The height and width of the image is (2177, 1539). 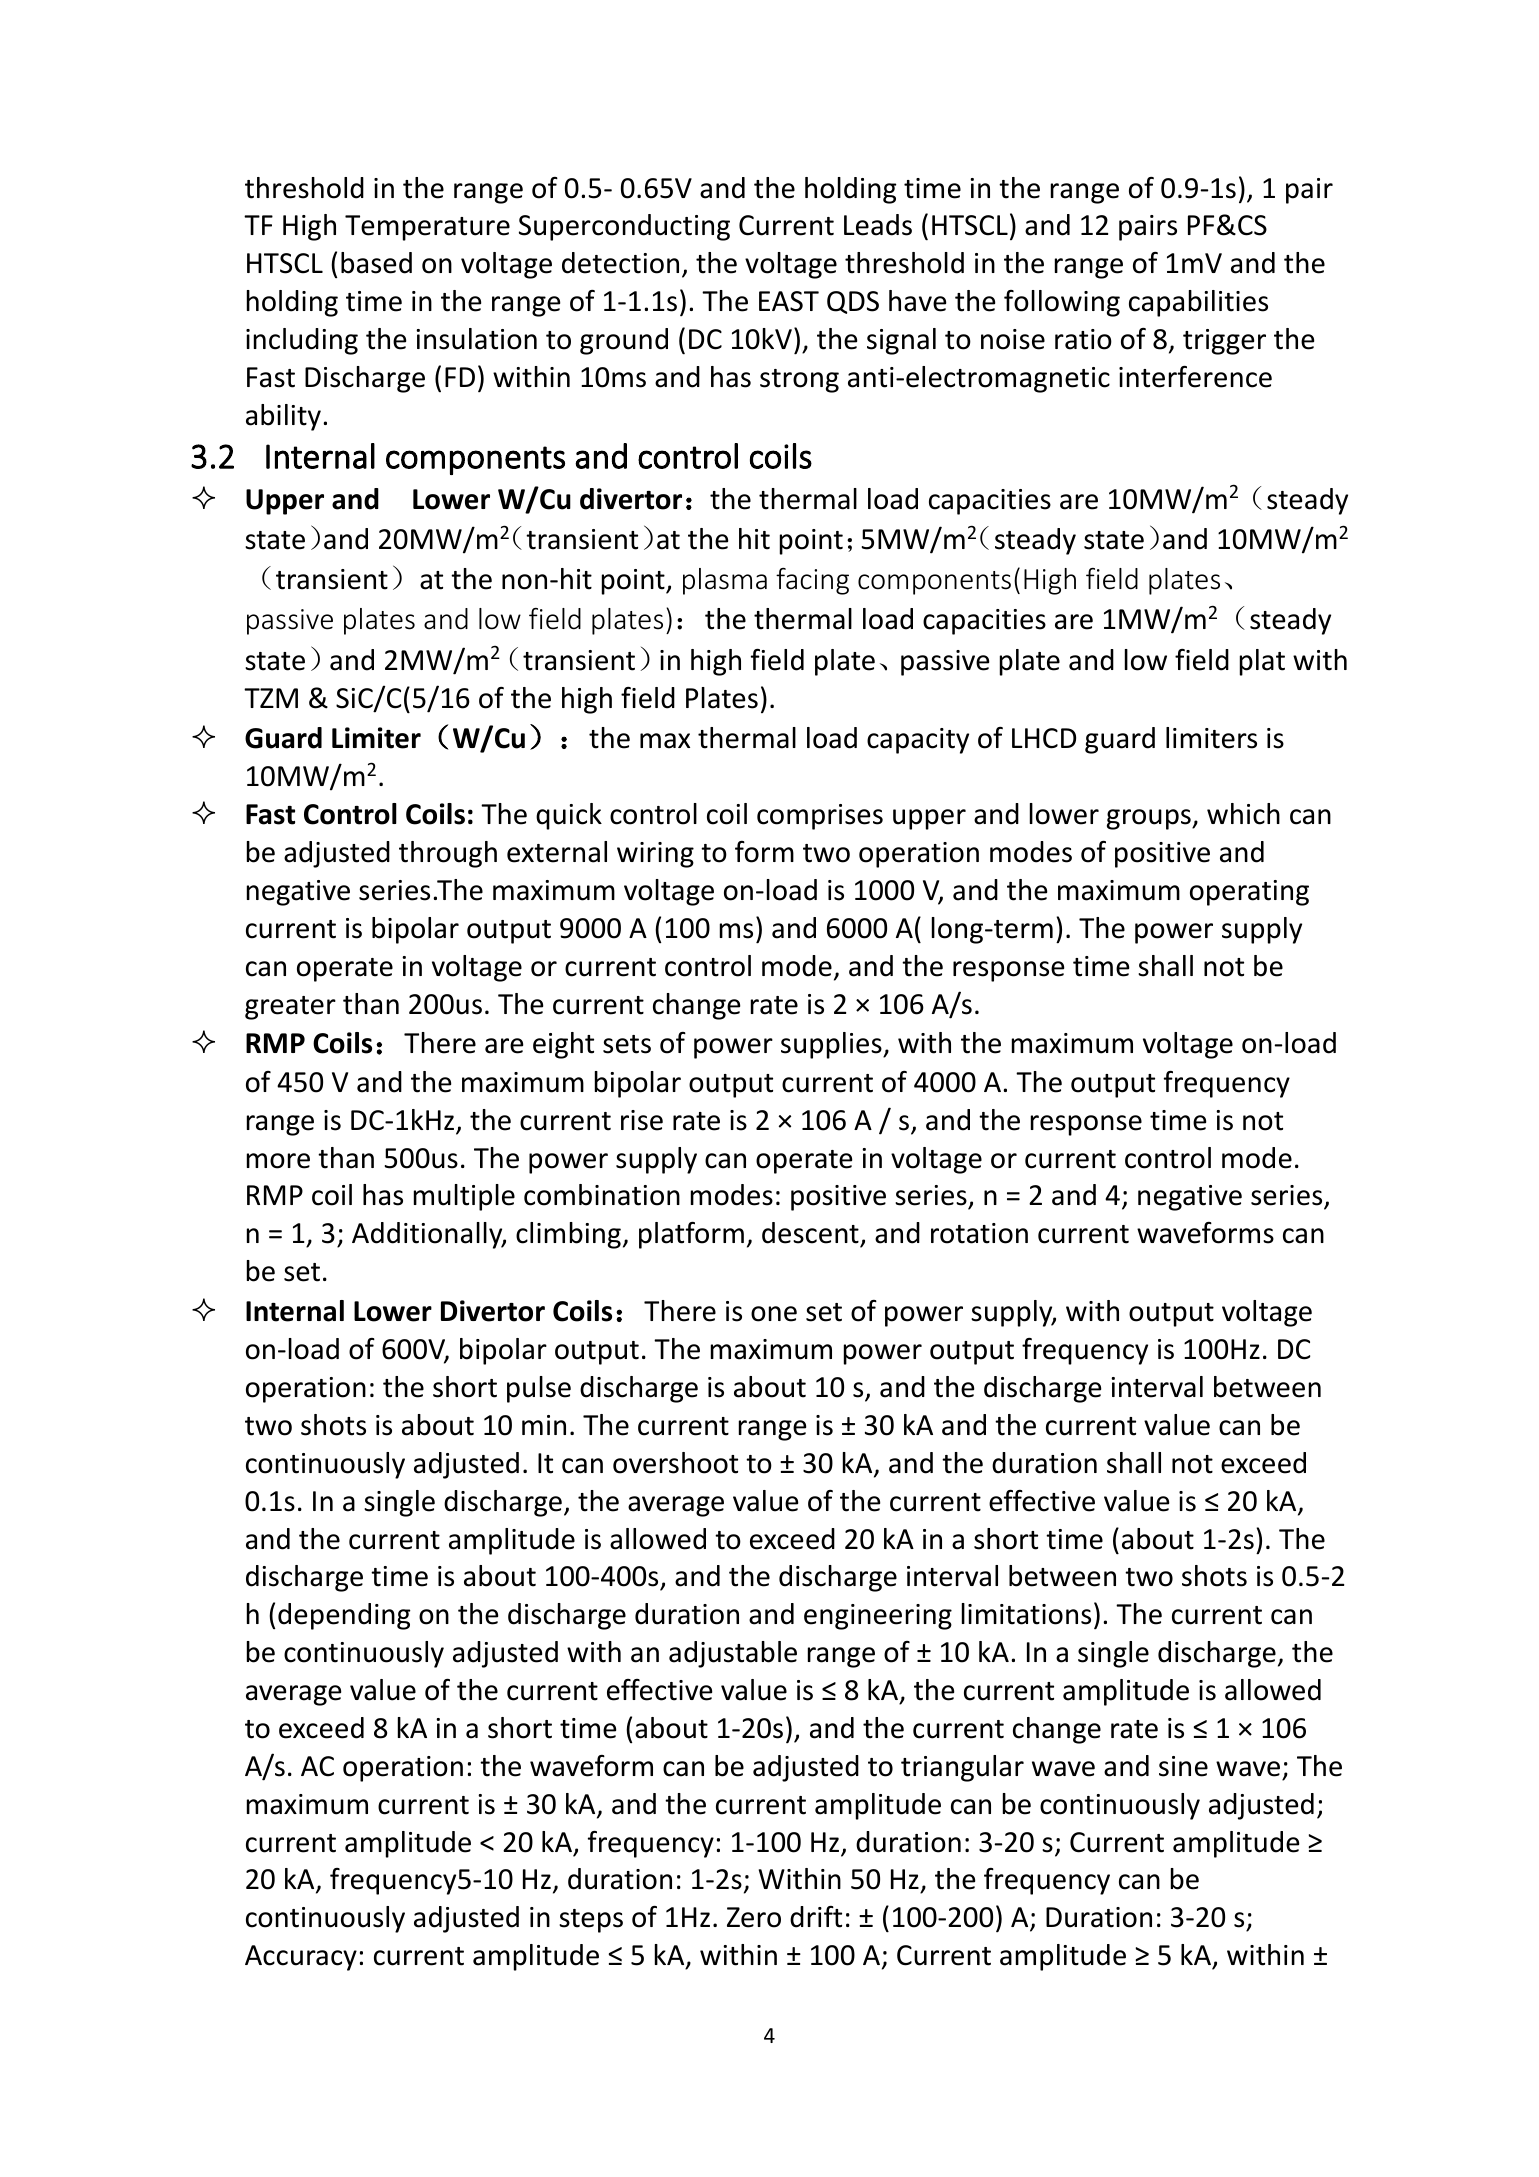 I want to click on based, so click(x=376, y=263).
